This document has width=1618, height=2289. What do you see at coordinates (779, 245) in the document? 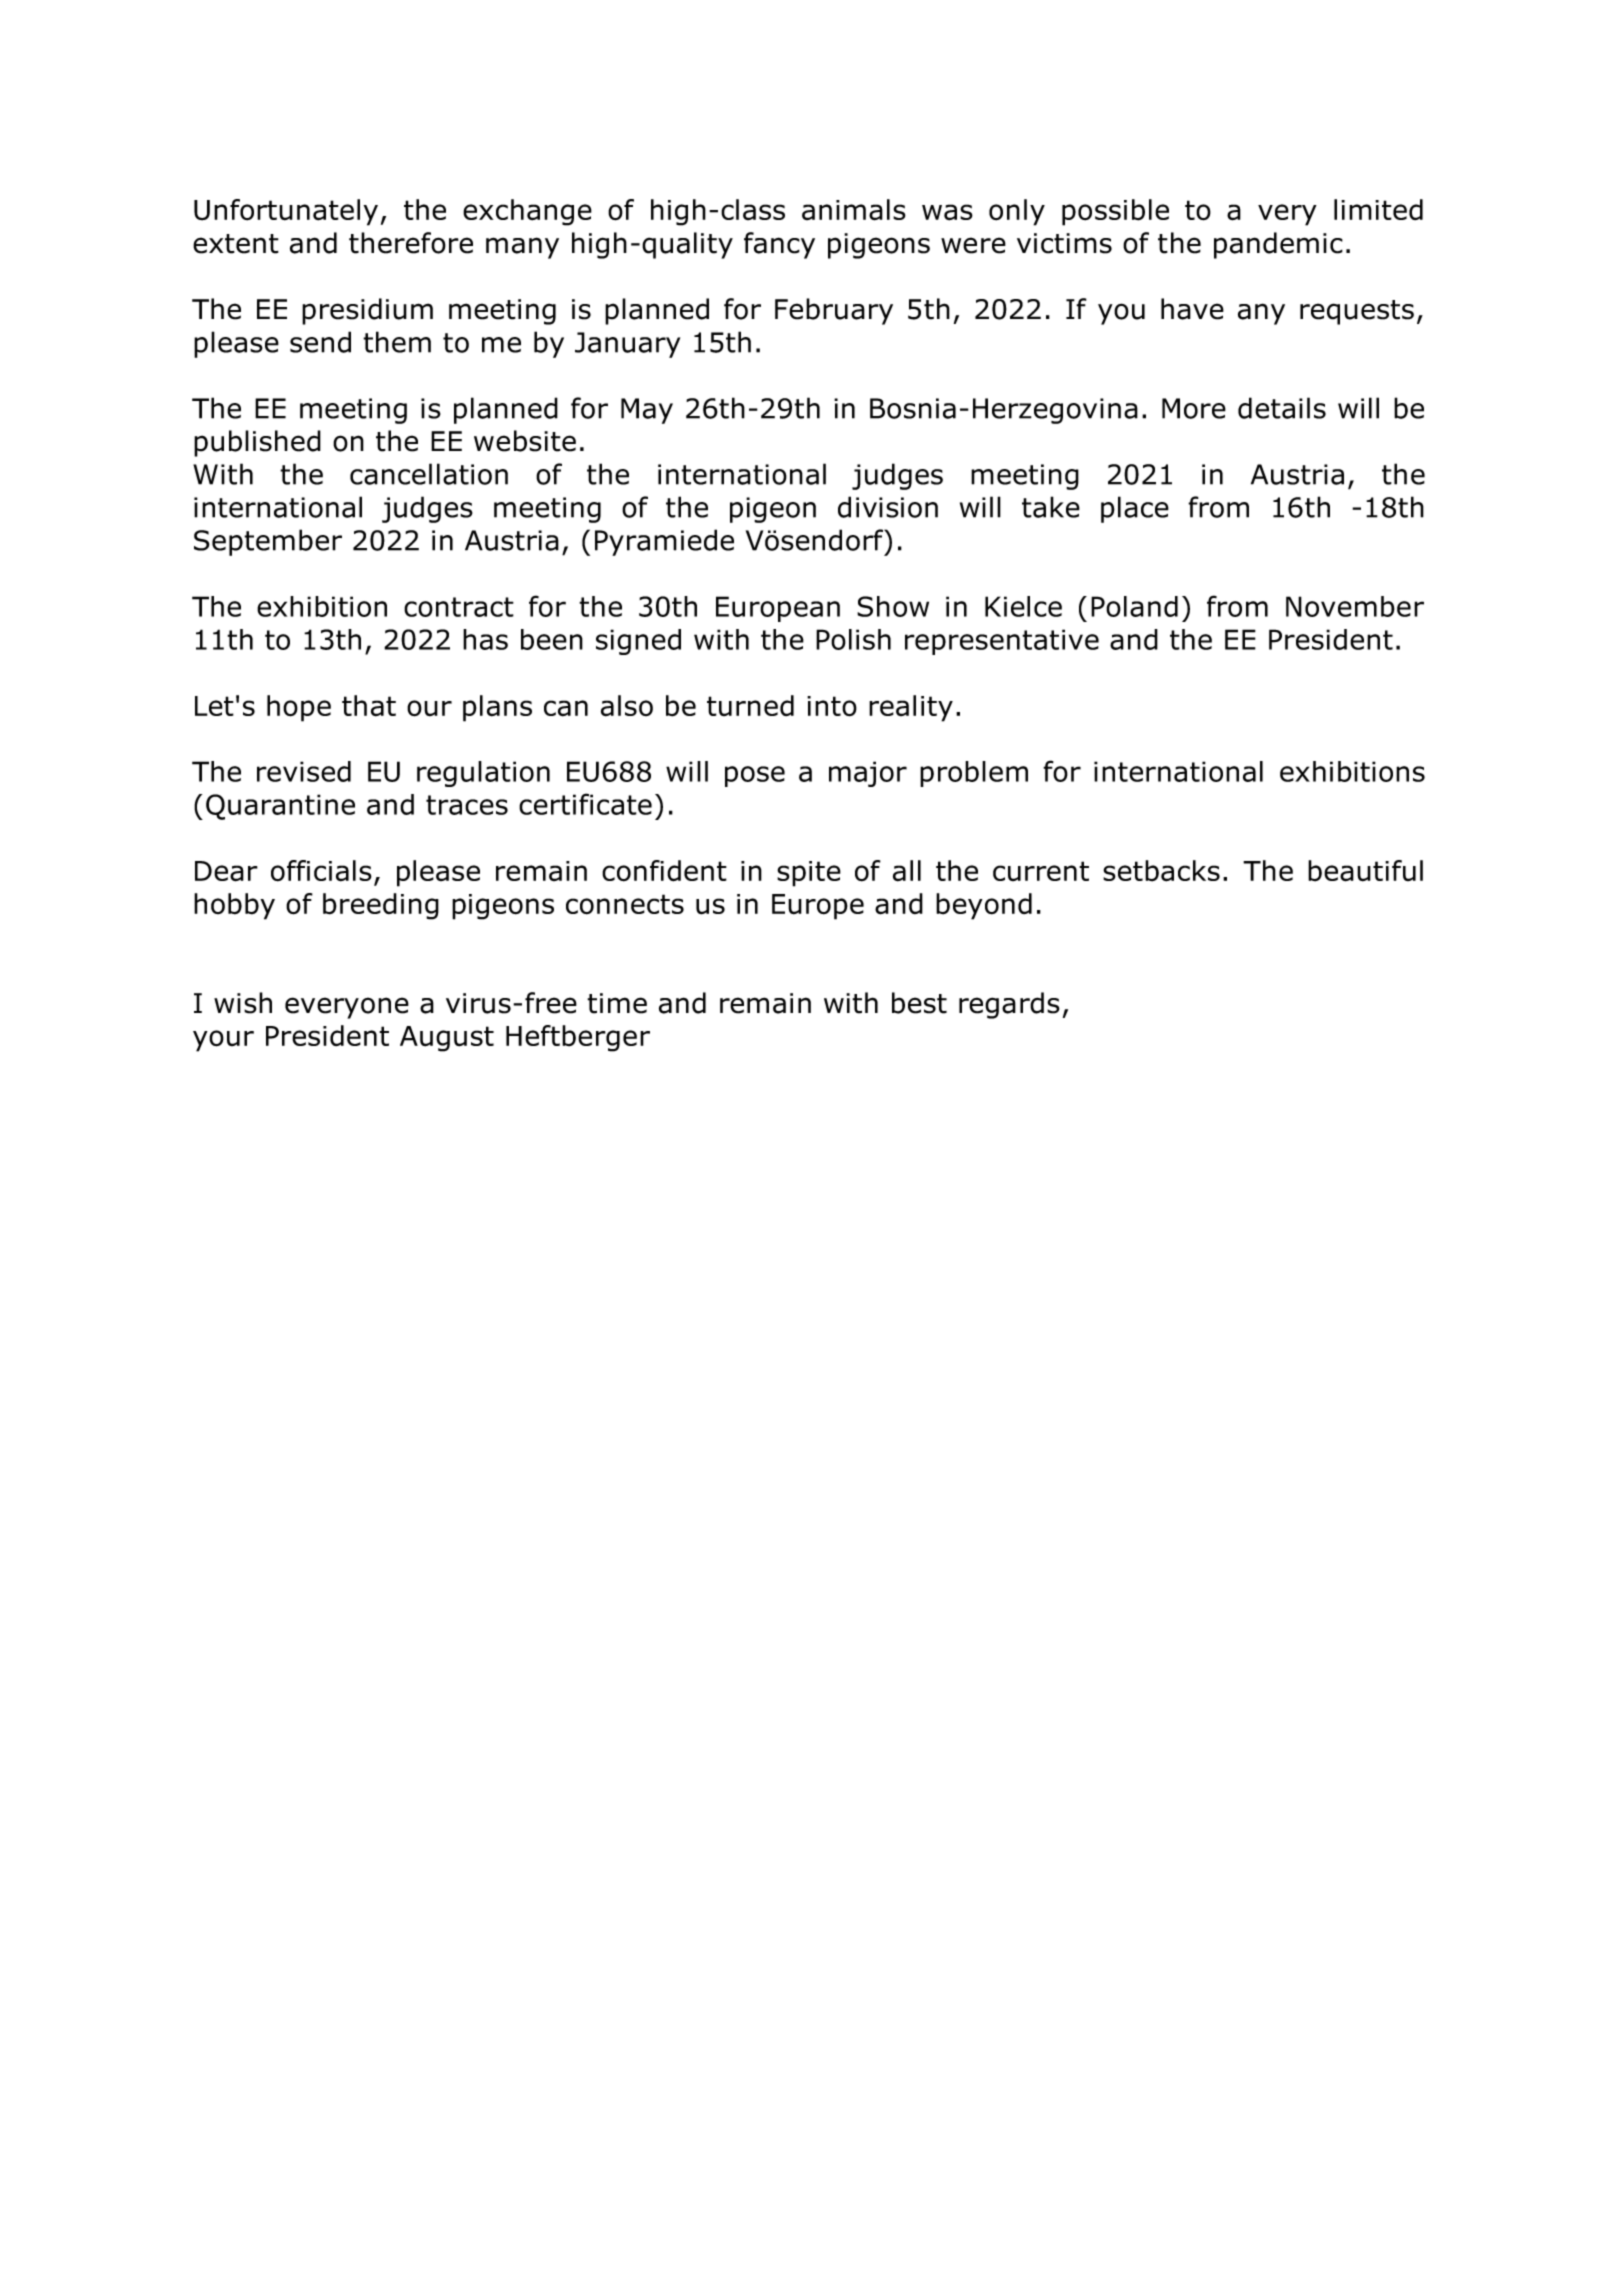
I see `fancy` at bounding box center [779, 245].
